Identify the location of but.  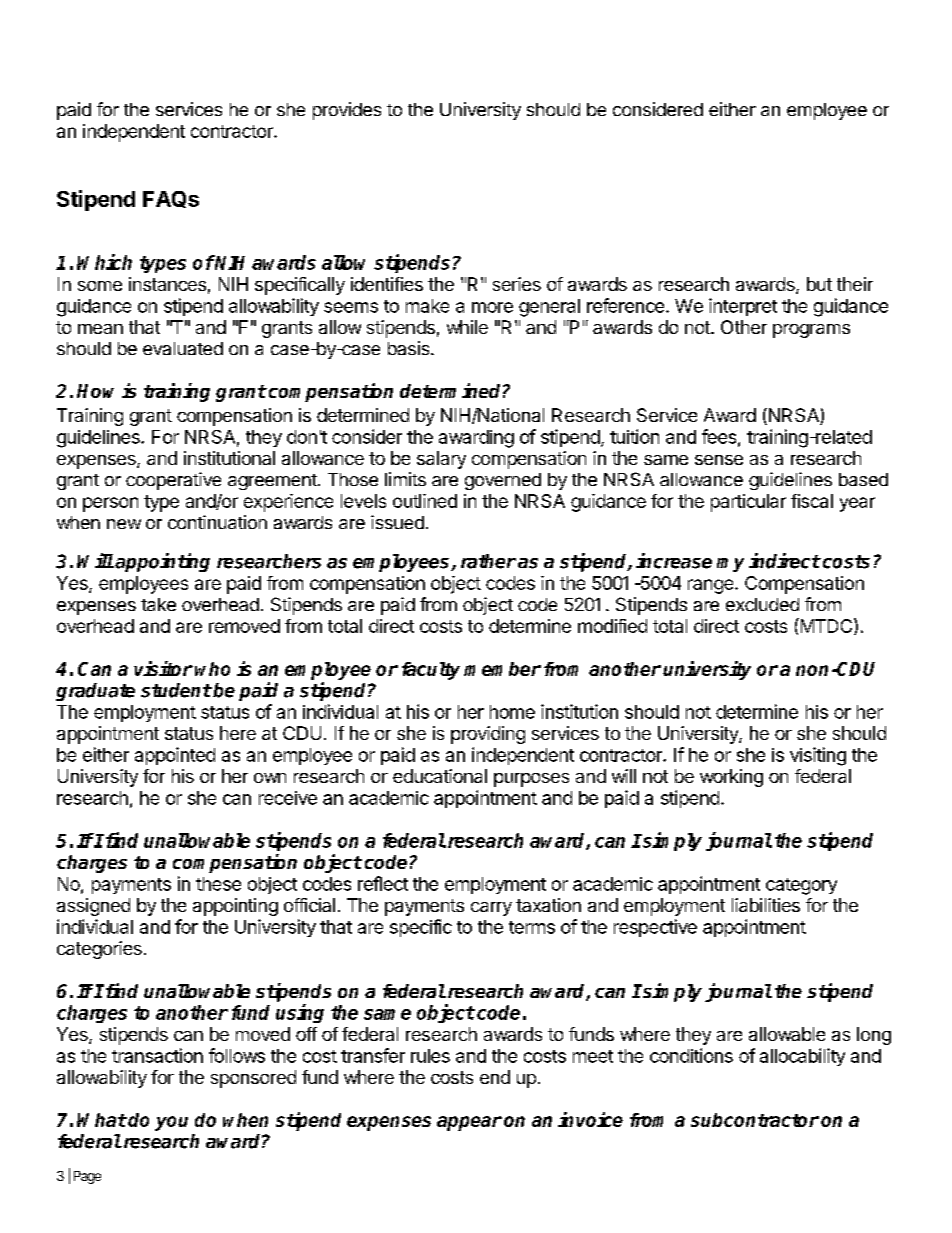
(819, 284).
